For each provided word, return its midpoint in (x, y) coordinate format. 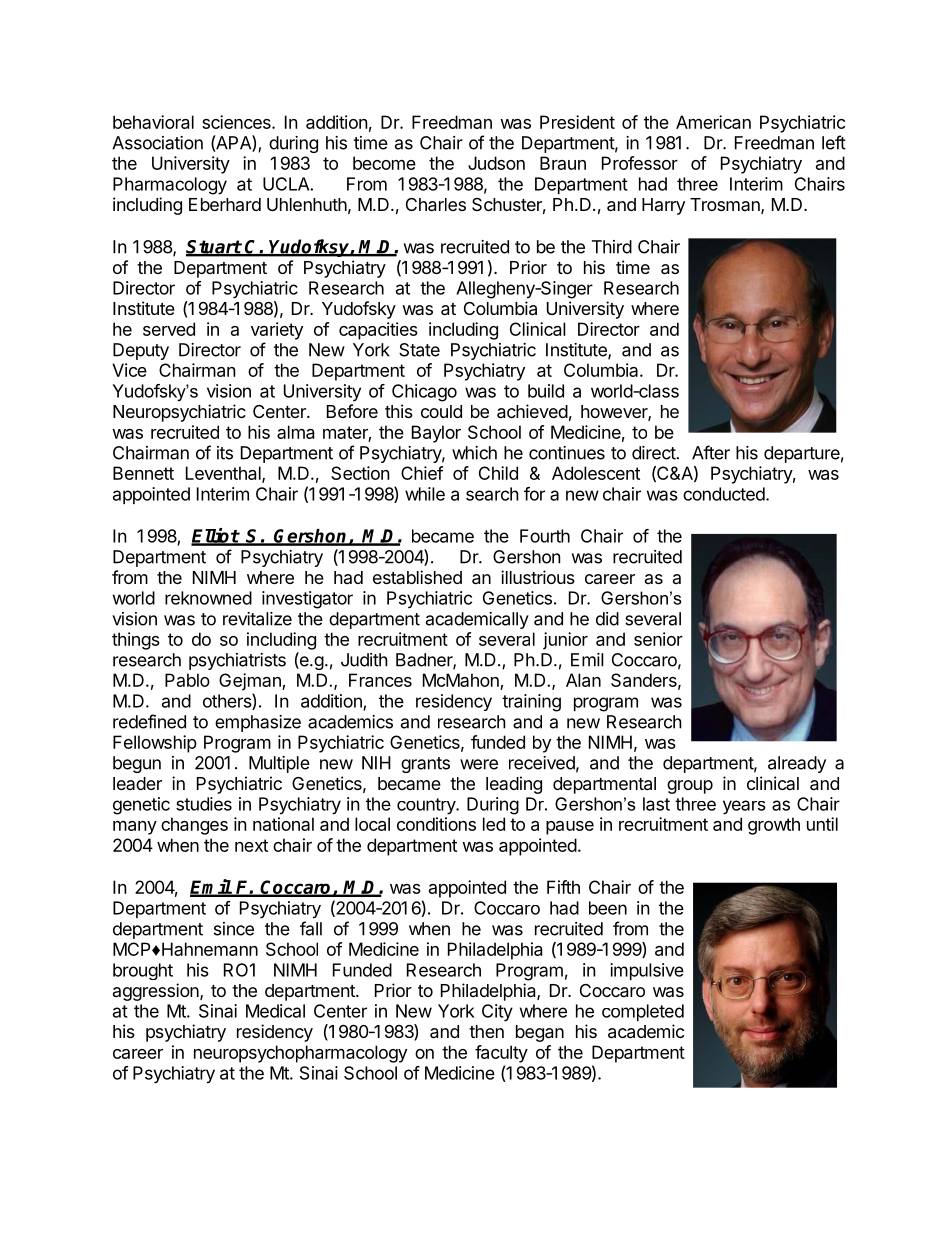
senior (658, 639)
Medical (275, 1011)
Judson (496, 163)
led (494, 824)
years (744, 807)
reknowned (208, 598)
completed (643, 1012)
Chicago (424, 393)
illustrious (538, 577)
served (169, 329)
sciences (237, 122)
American (713, 122)
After (711, 452)
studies (204, 804)
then (486, 1031)
